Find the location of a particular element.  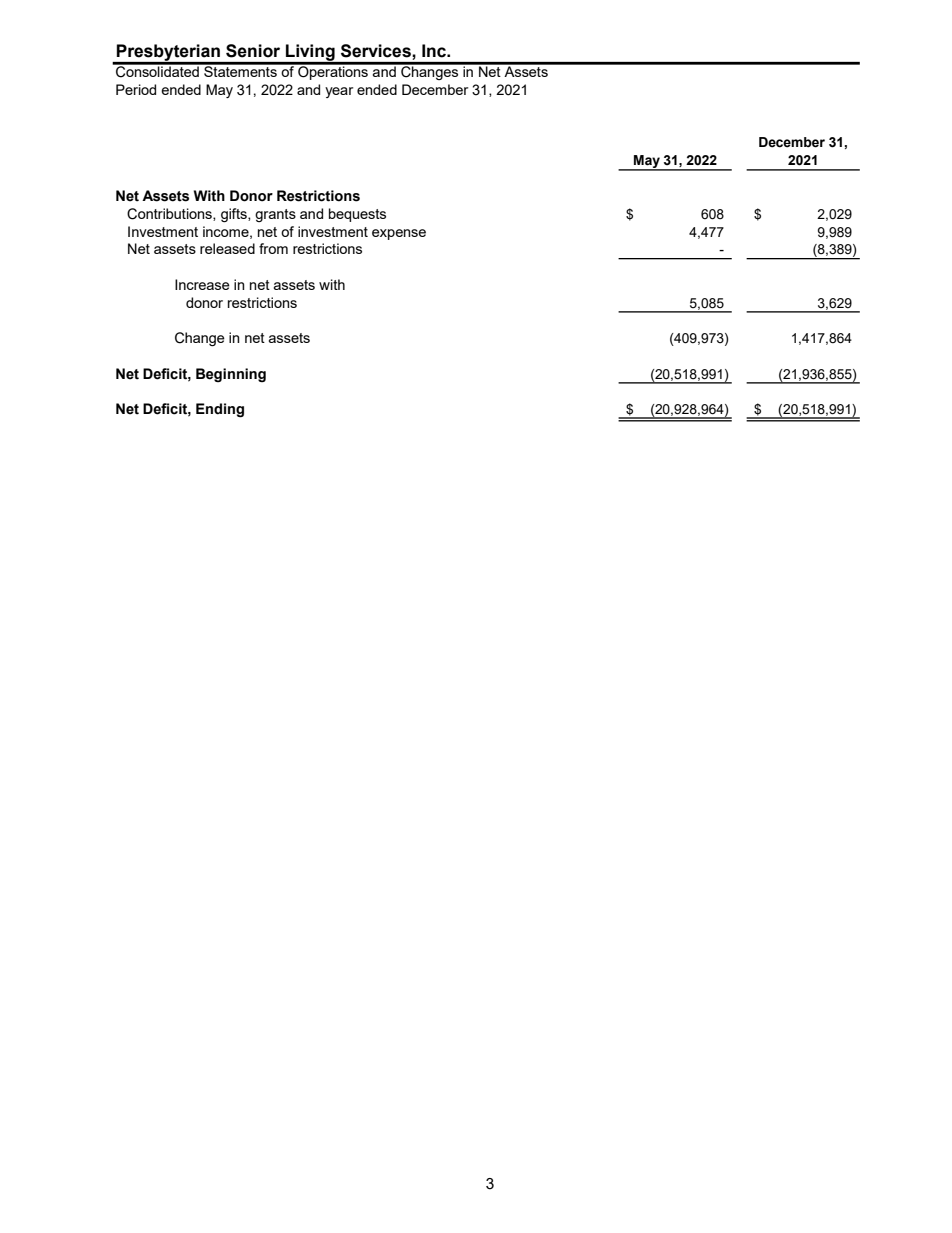

Period is located at coordinates (136, 89).
